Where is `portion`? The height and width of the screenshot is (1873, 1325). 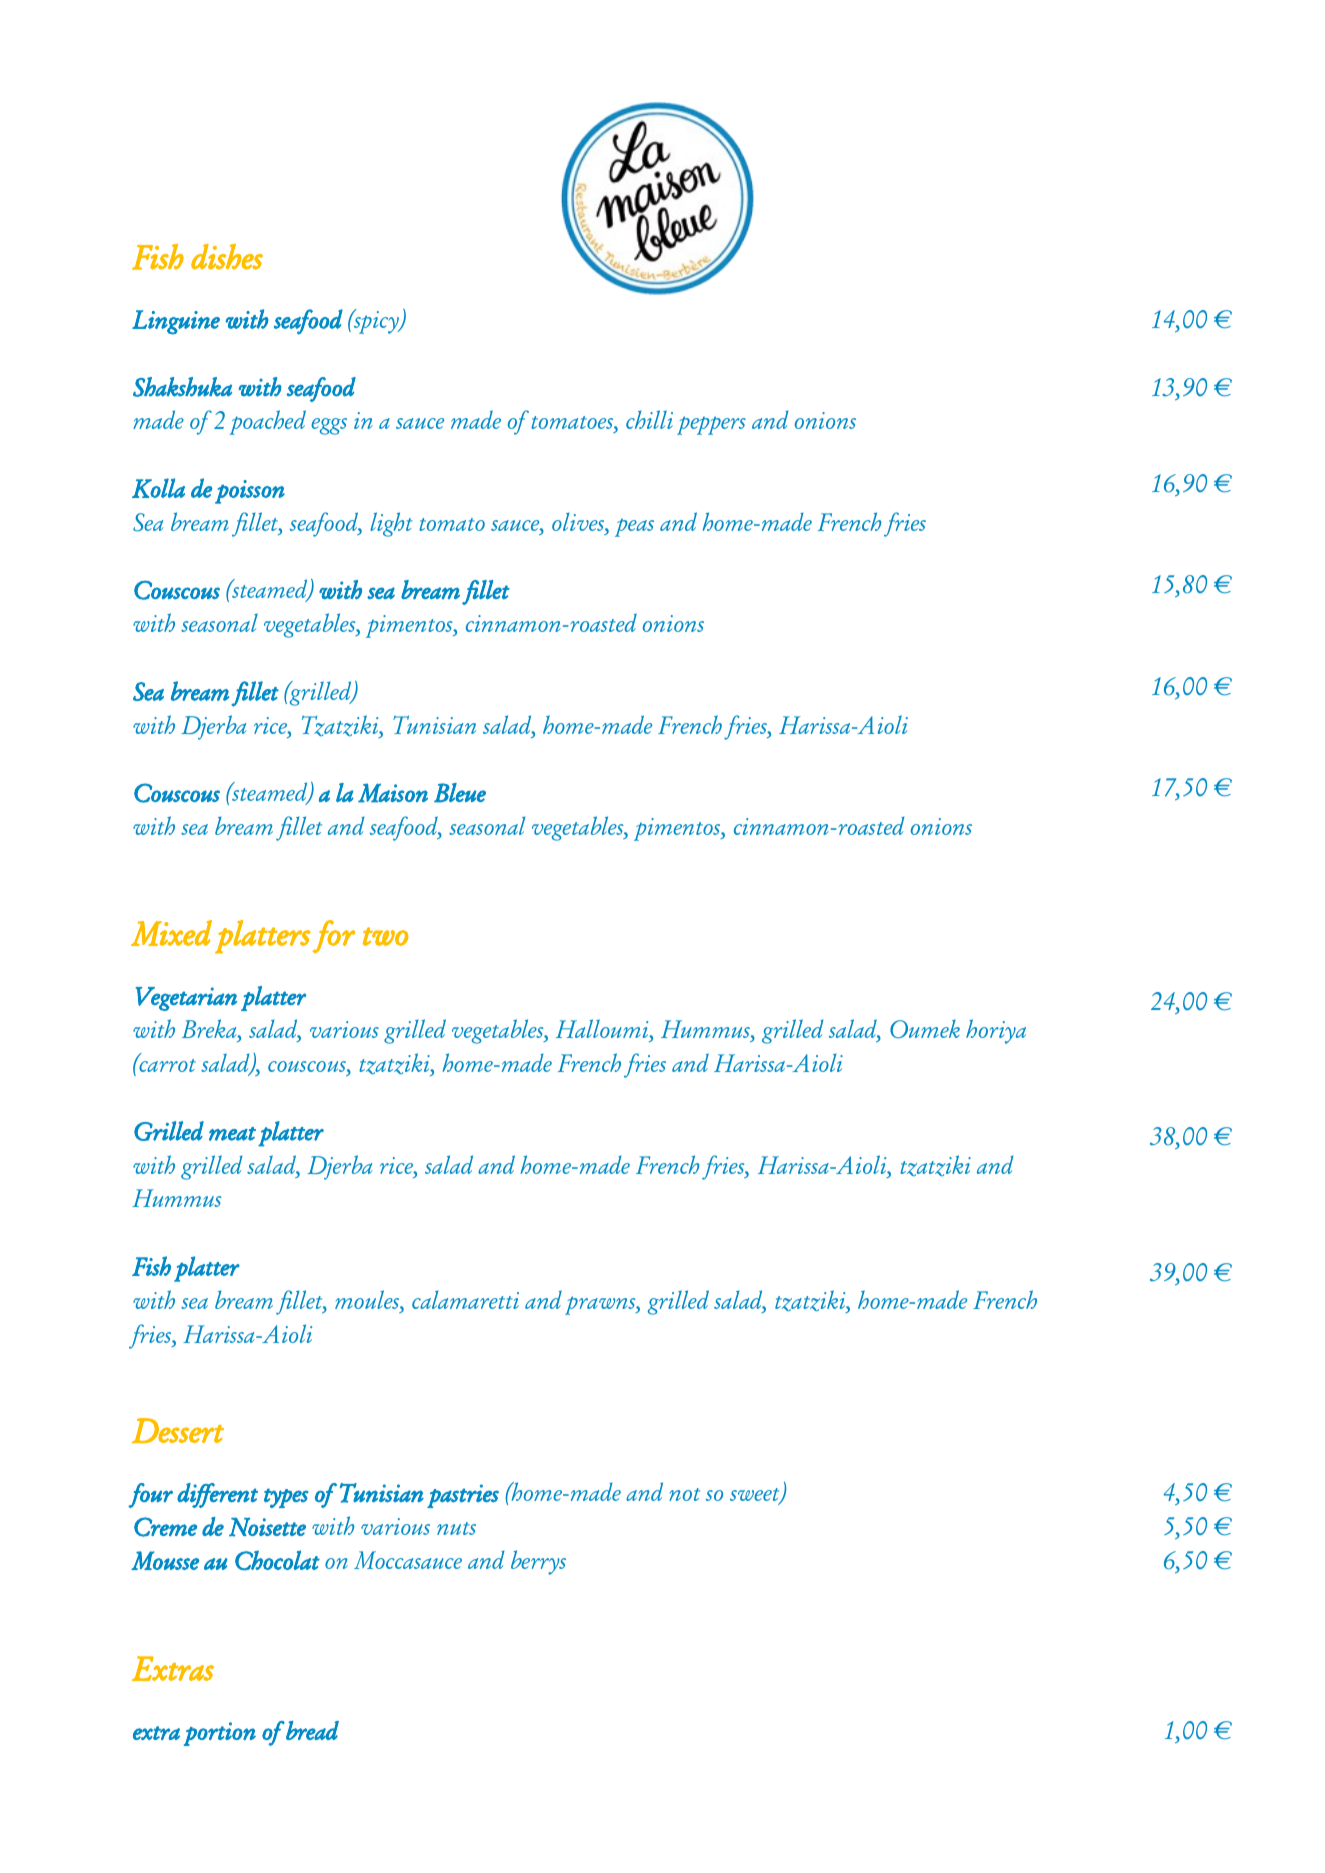 portion is located at coordinates (220, 1734).
